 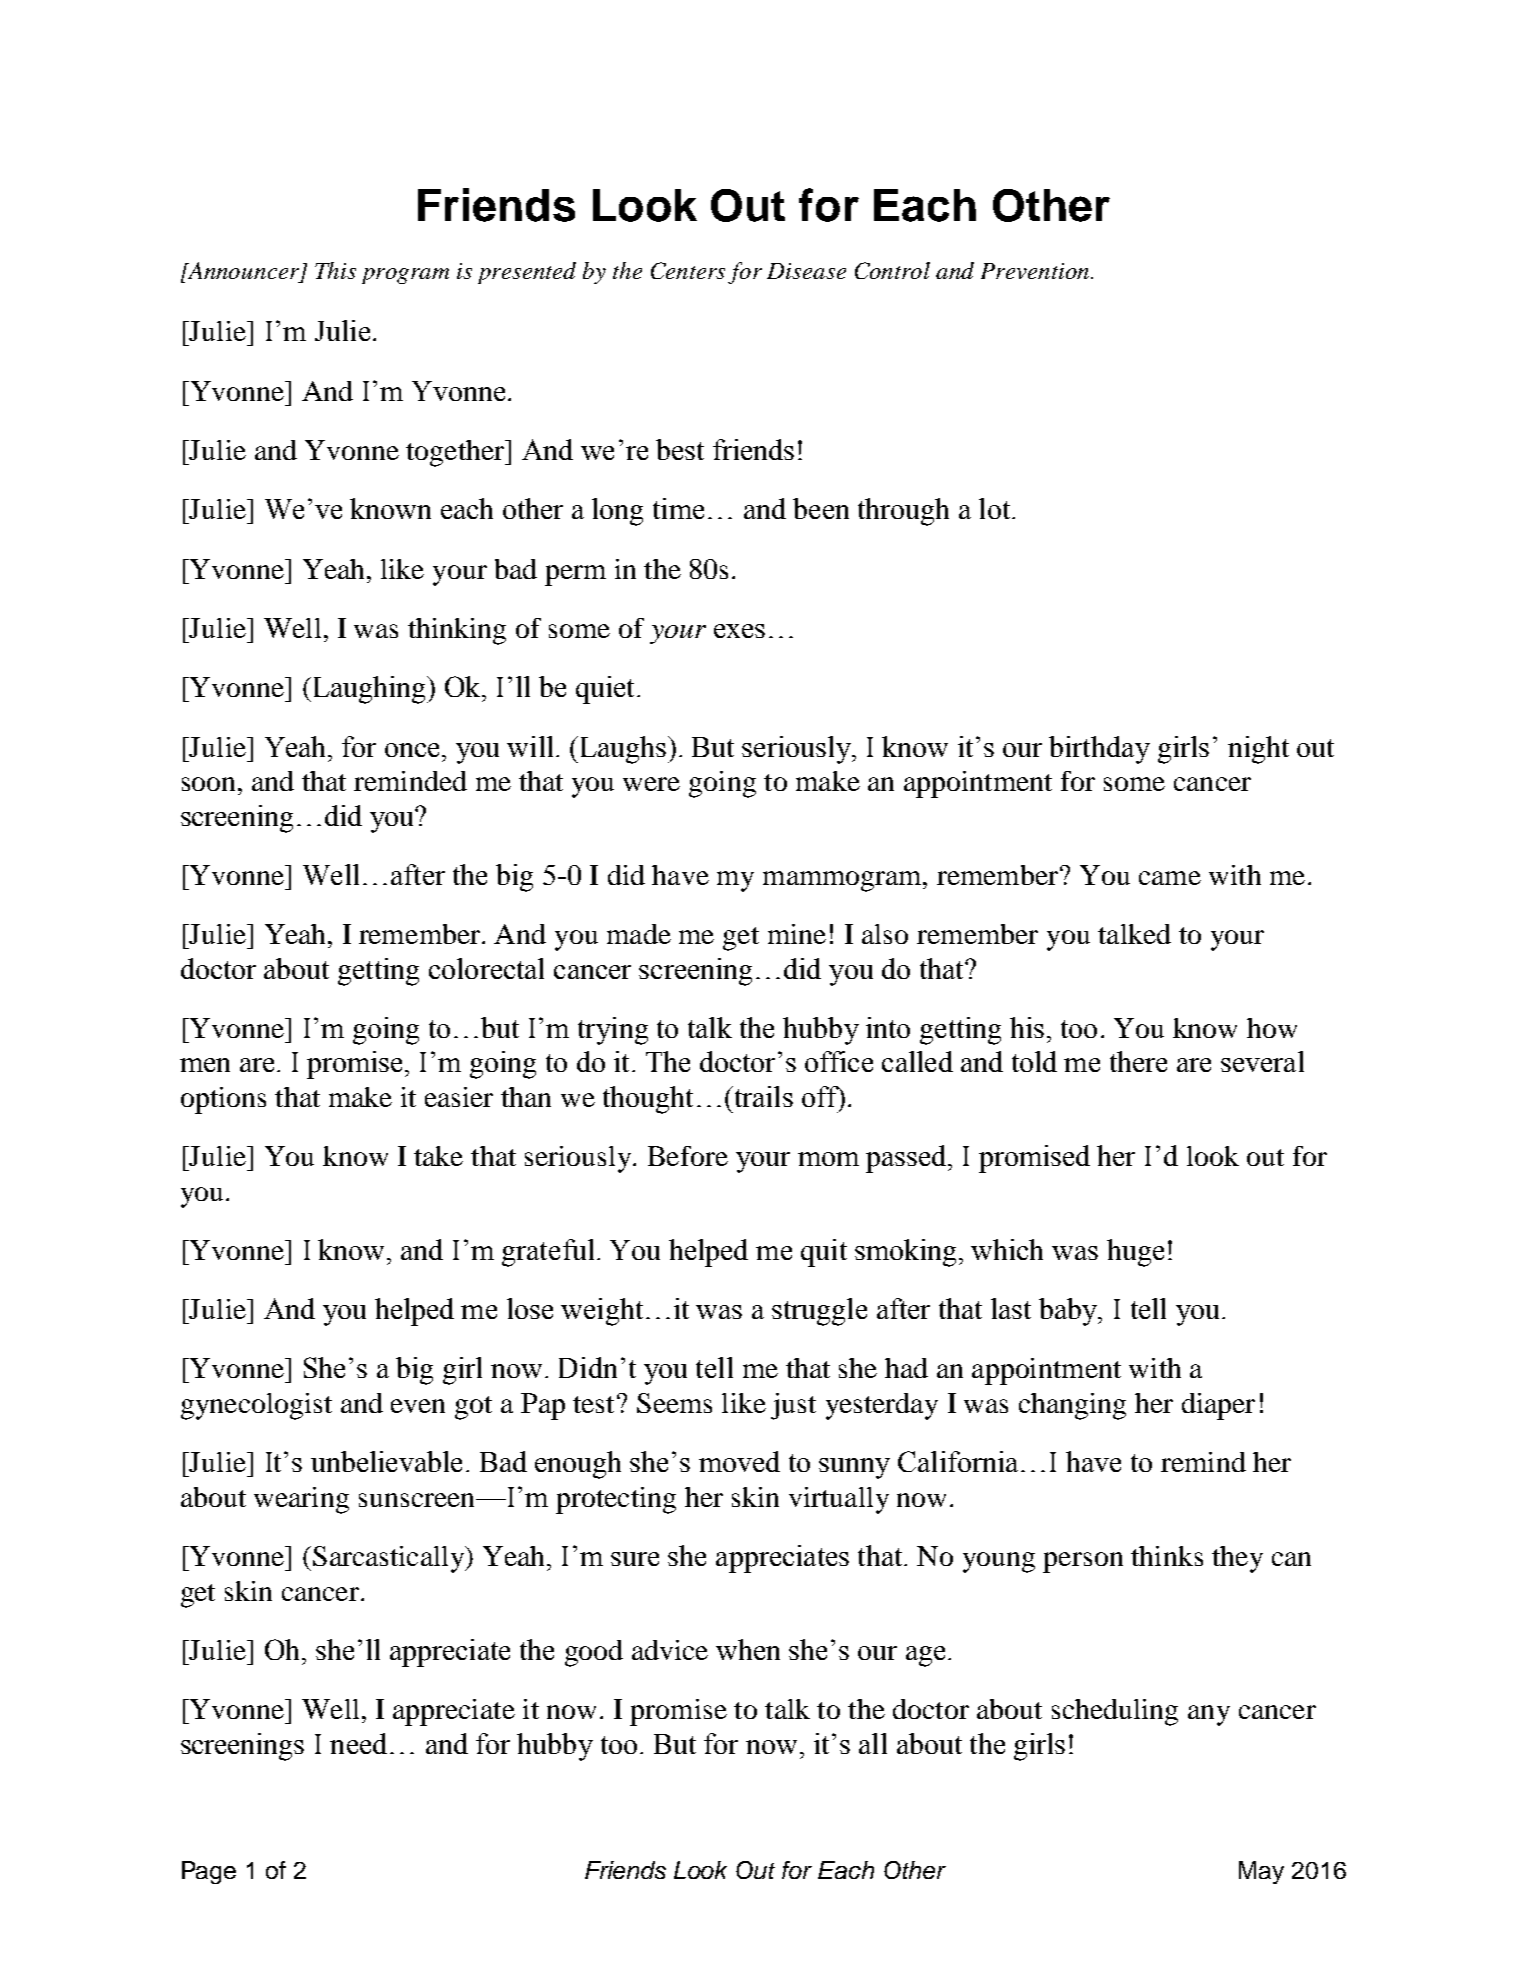 What do you see at coordinates (892, 270) in the page?
I see `Control` at bounding box center [892, 270].
